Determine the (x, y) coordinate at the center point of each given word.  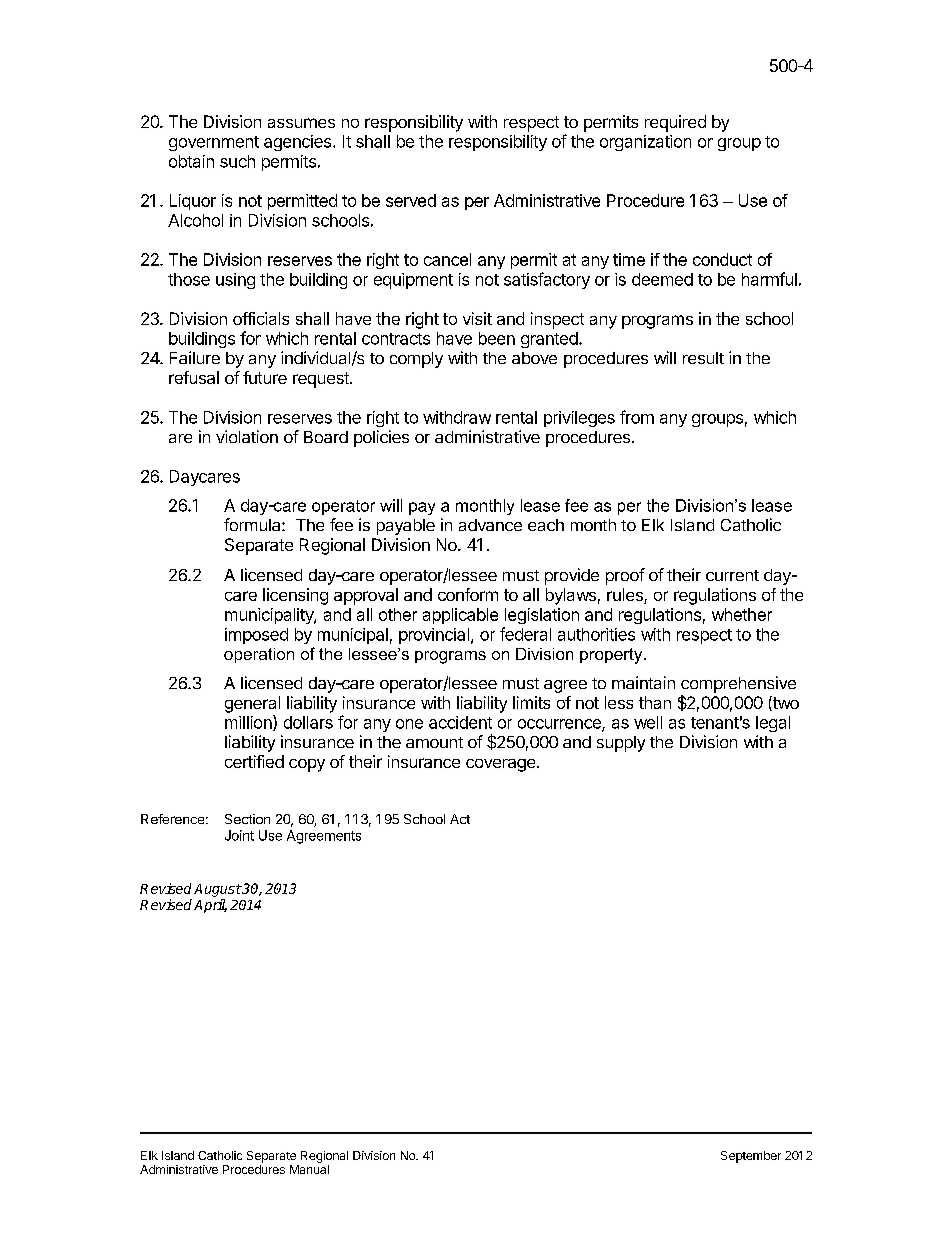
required (675, 123)
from (637, 417)
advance (490, 525)
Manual (309, 1169)
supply (621, 744)
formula (253, 524)
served (411, 200)
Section (247, 819)
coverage (502, 765)
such (237, 161)
